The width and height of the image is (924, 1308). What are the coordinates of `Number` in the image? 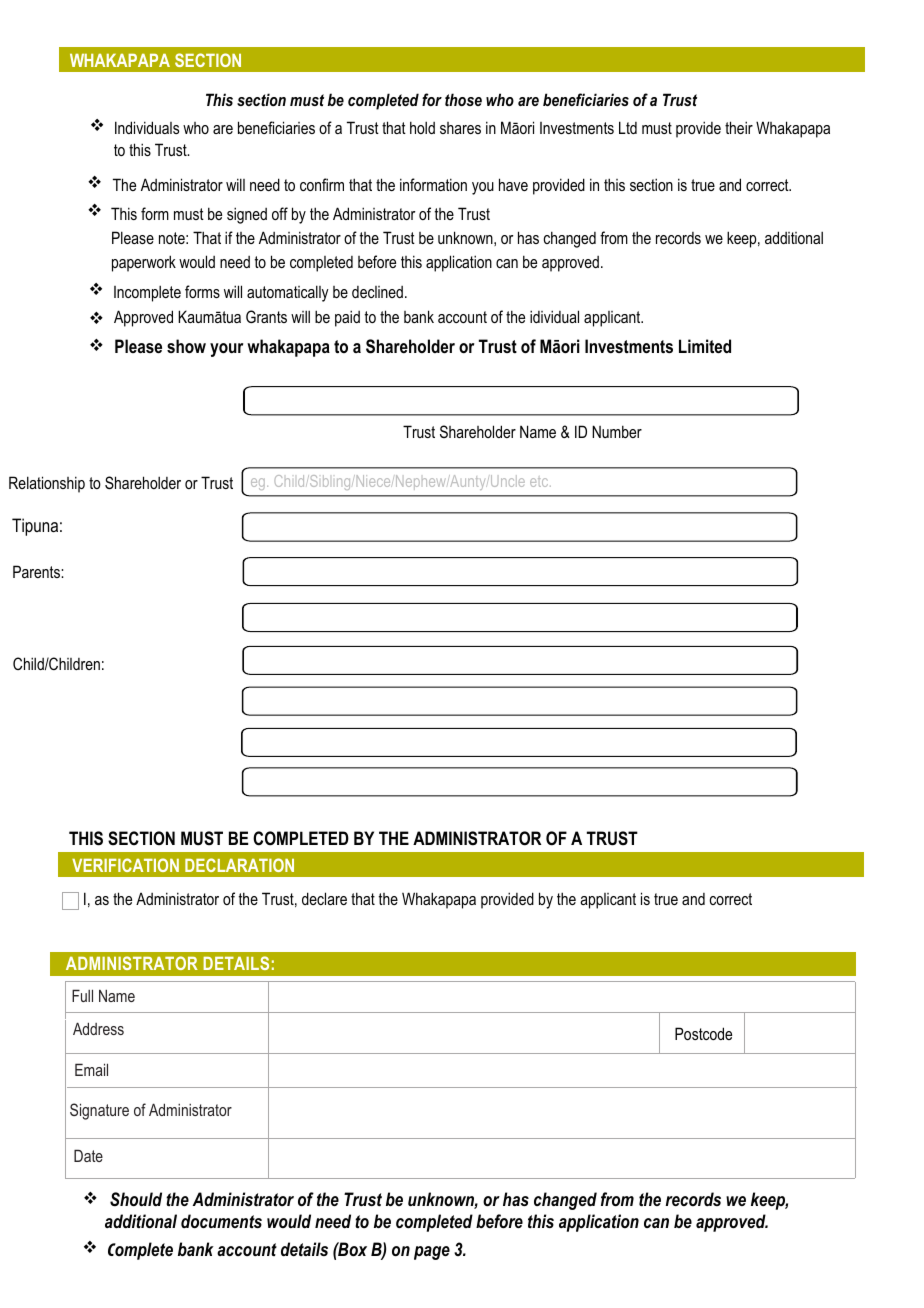 It's located at (617, 431).
